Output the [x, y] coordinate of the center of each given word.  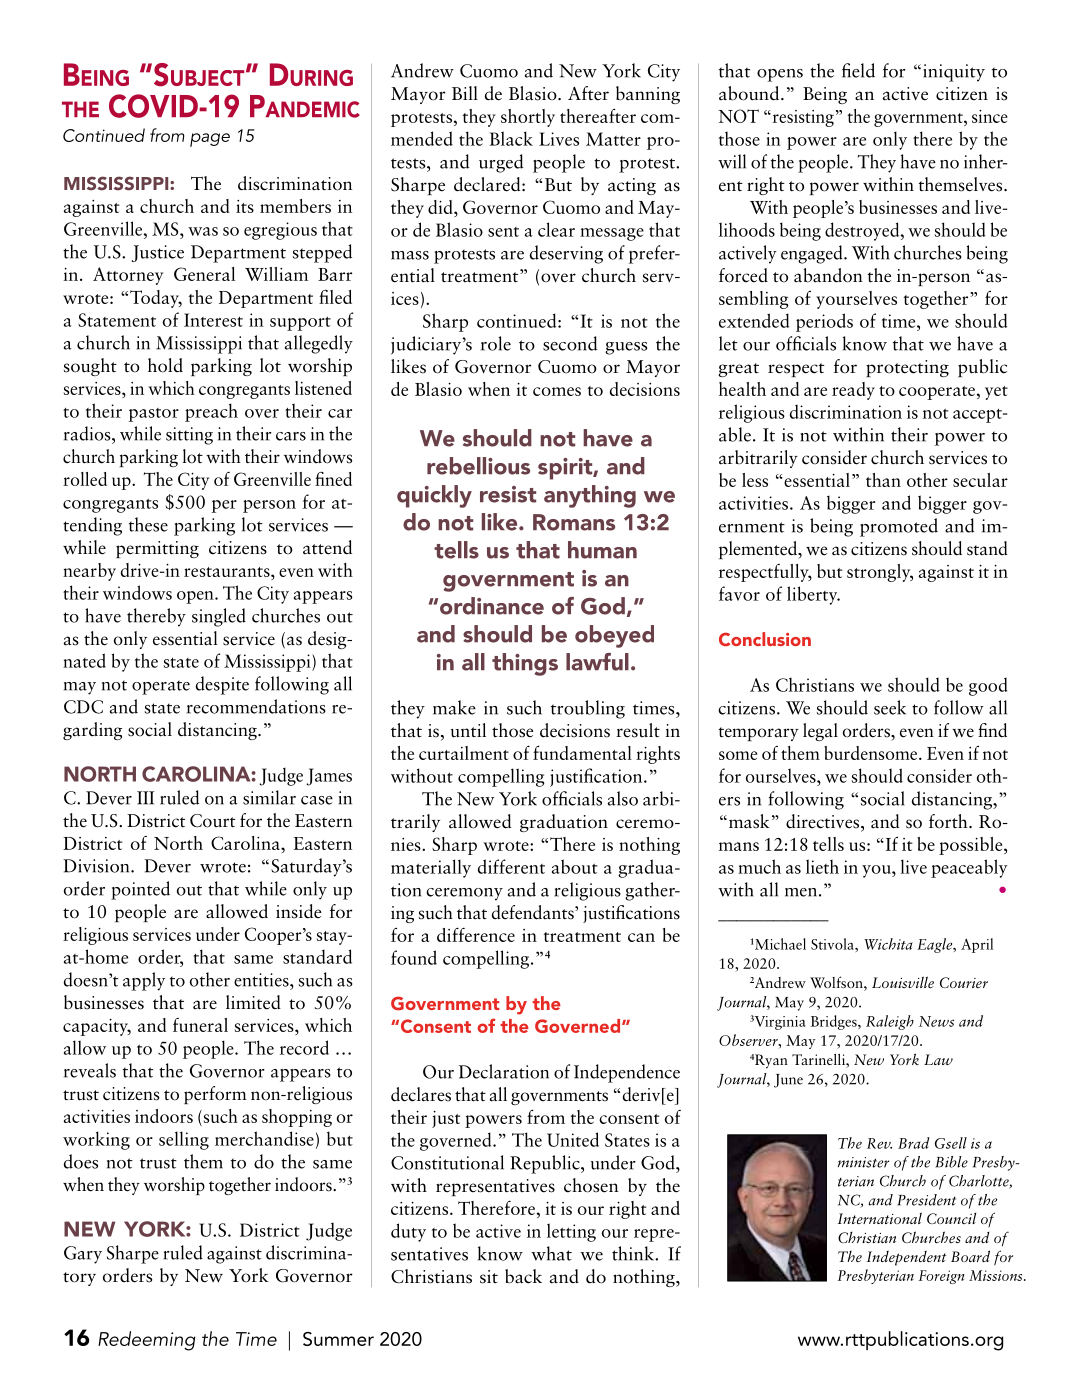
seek [890, 707]
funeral [200, 1025]
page [210, 140]
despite [222, 685]
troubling [588, 709]
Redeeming [147, 1341]
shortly [528, 118]
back [523, 1276]
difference [476, 934]
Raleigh [890, 1022]
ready [853, 391]
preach [211, 412]
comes [557, 391]
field [858, 70]
